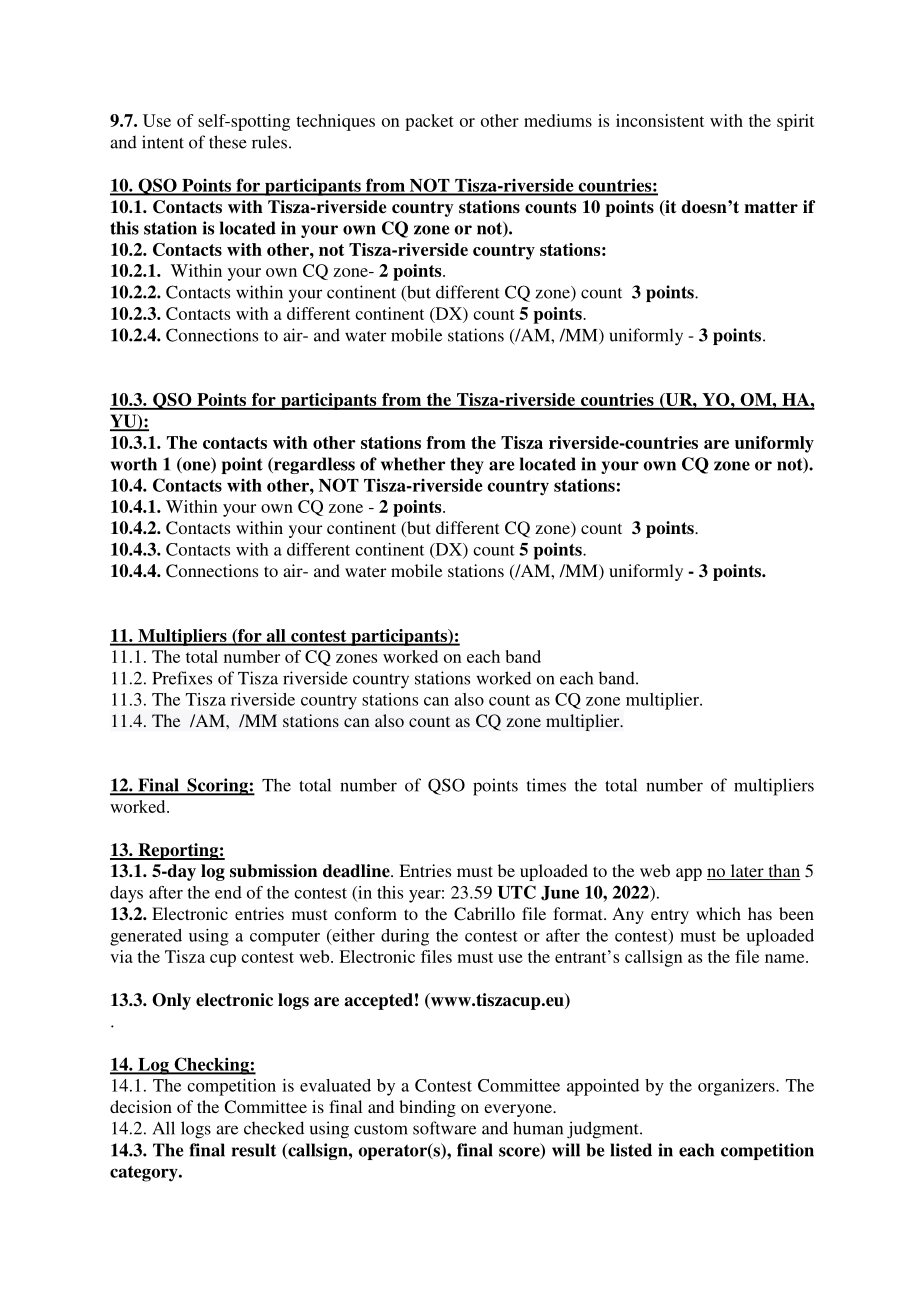  I want to click on inconsistent, so click(660, 120).
